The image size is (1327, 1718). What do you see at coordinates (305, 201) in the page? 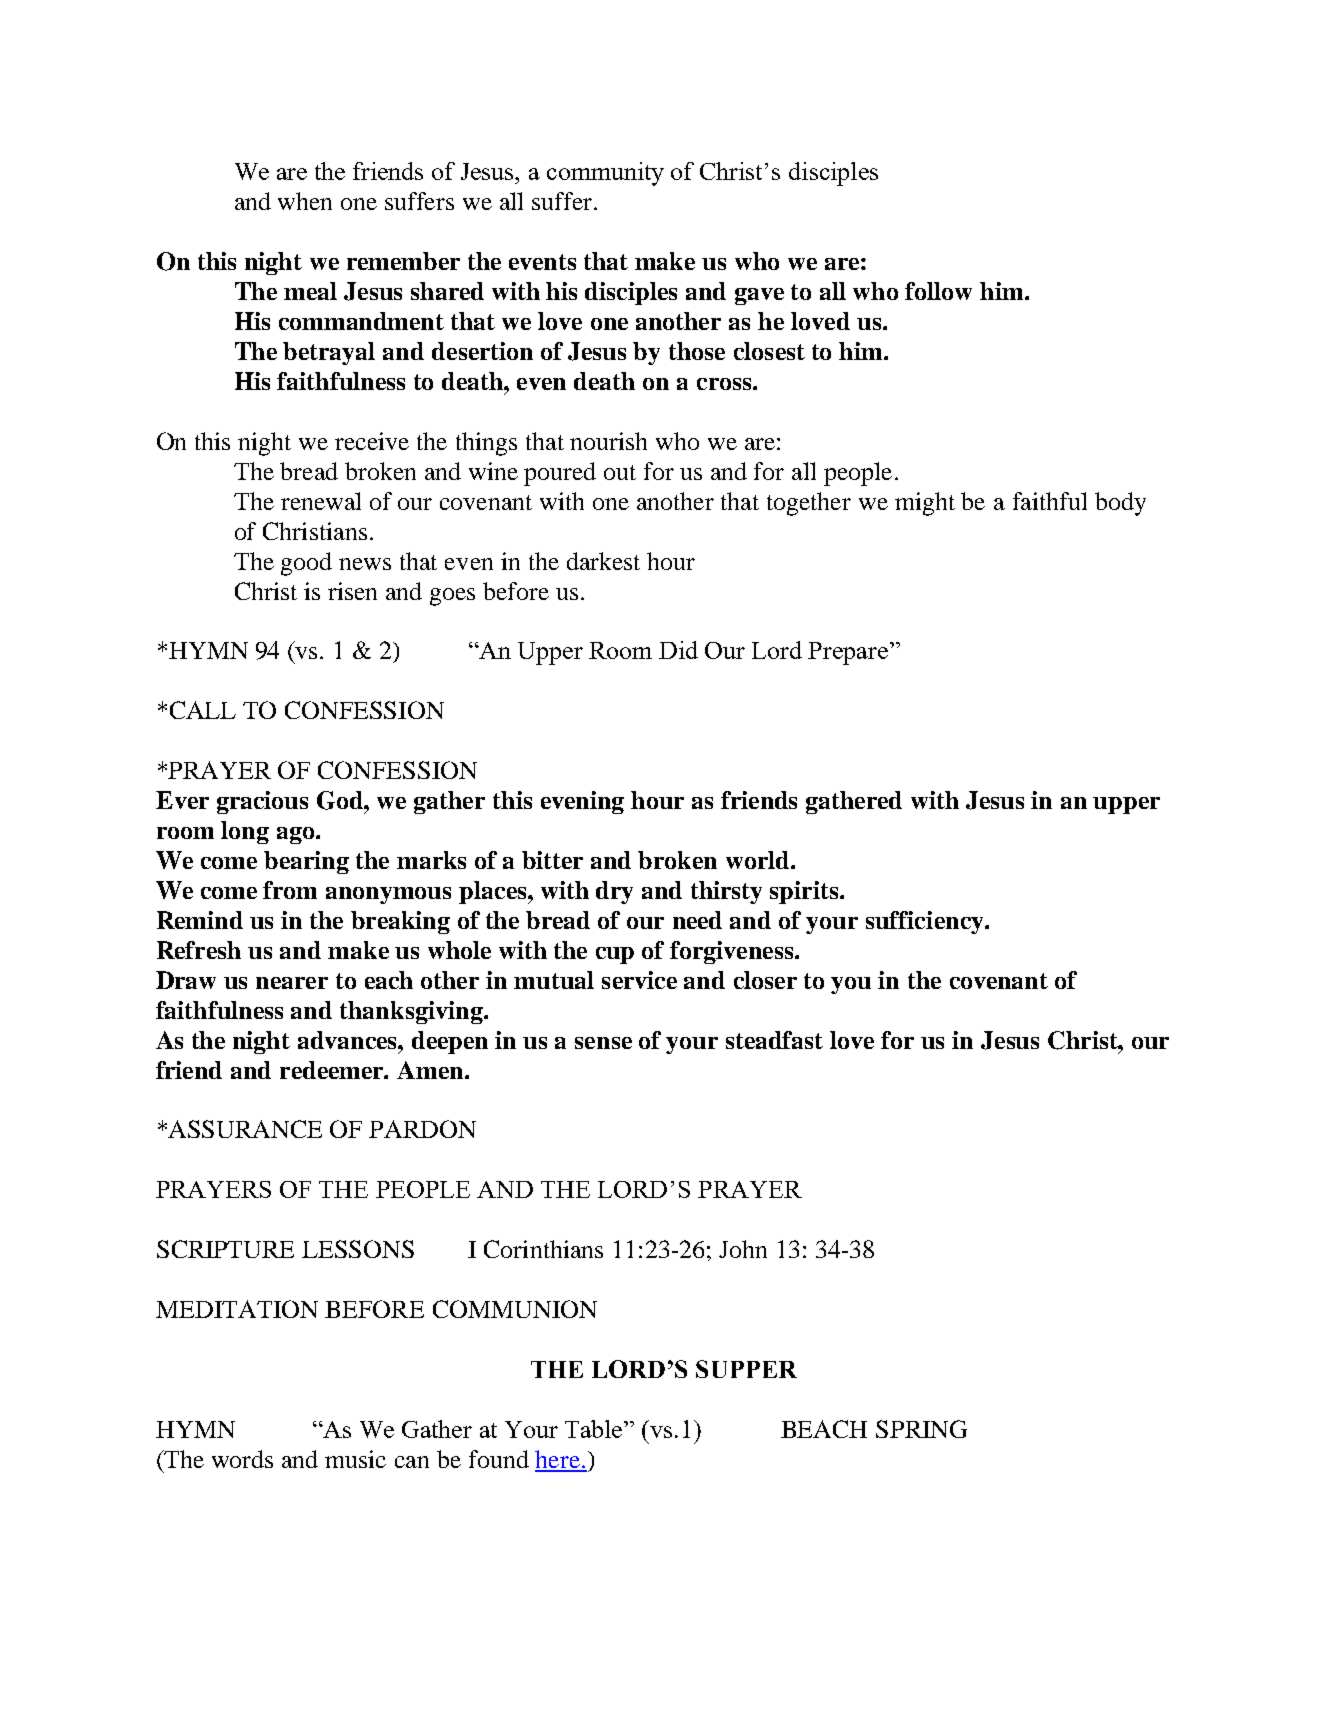
I see `when` at bounding box center [305, 201].
